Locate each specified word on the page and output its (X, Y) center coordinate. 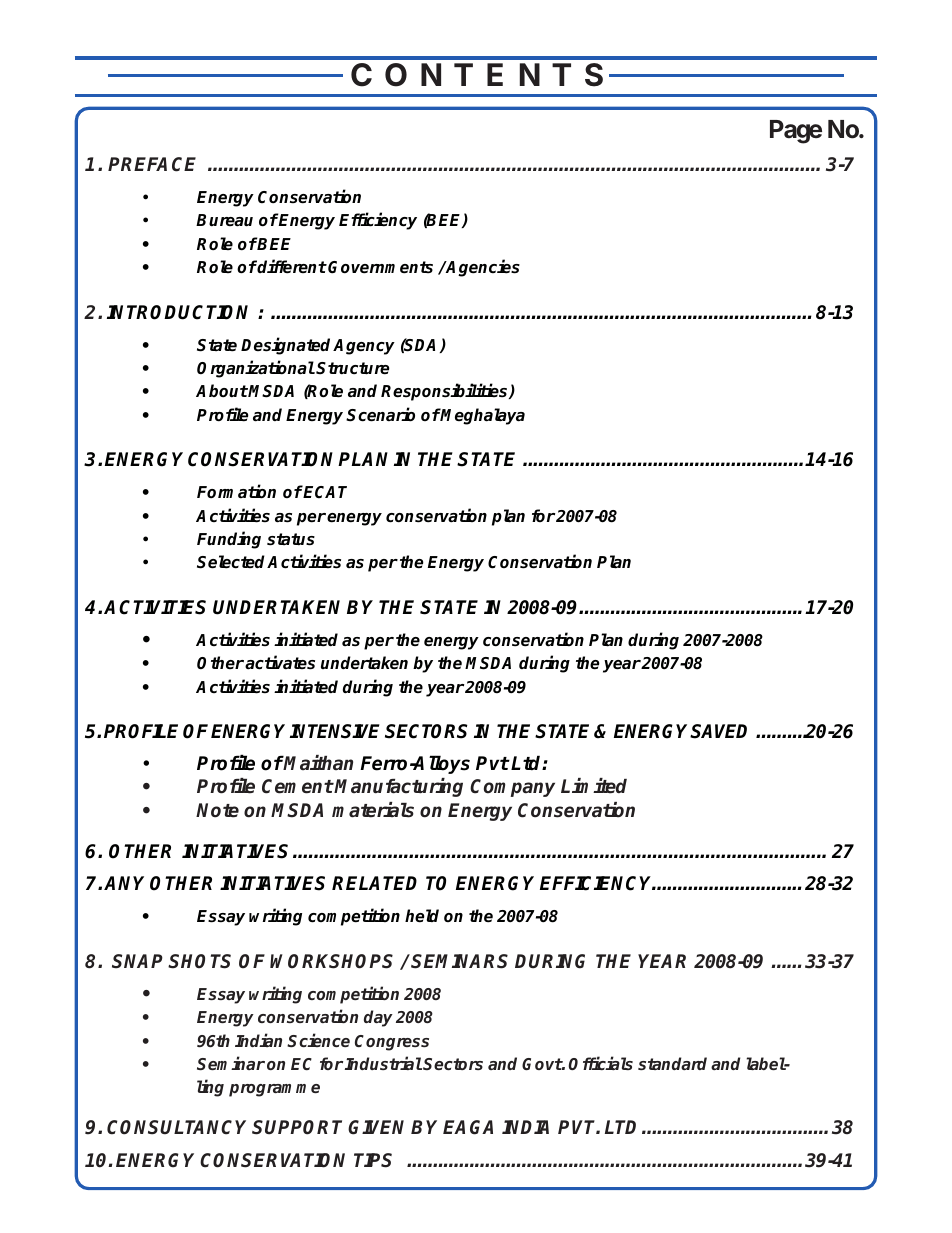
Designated (287, 346)
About (222, 391)
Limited (594, 786)
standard (672, 1063)
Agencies (482, 268)
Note (217, 810)
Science (318, 1040)
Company (512, 788)
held (422, 916)
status (291, 539)
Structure (353, 368)
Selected (232, 562)
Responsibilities (445, 392)
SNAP (137, 961)
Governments (380, 267)
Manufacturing (398, 787)
